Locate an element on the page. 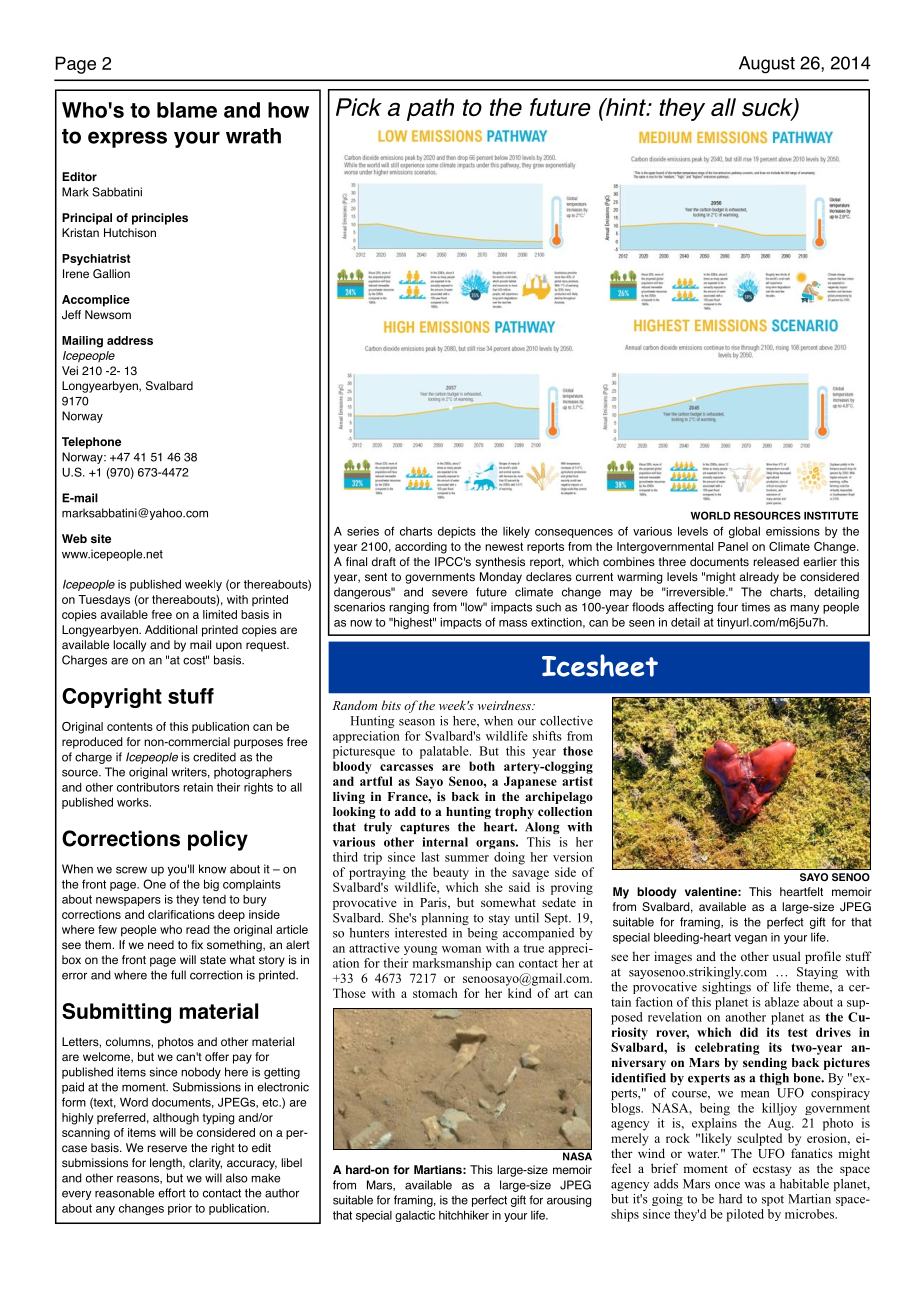 Image resolution: width=924 pixels, height=1298 pixels. Additional is located at coordinates (171, 629).
